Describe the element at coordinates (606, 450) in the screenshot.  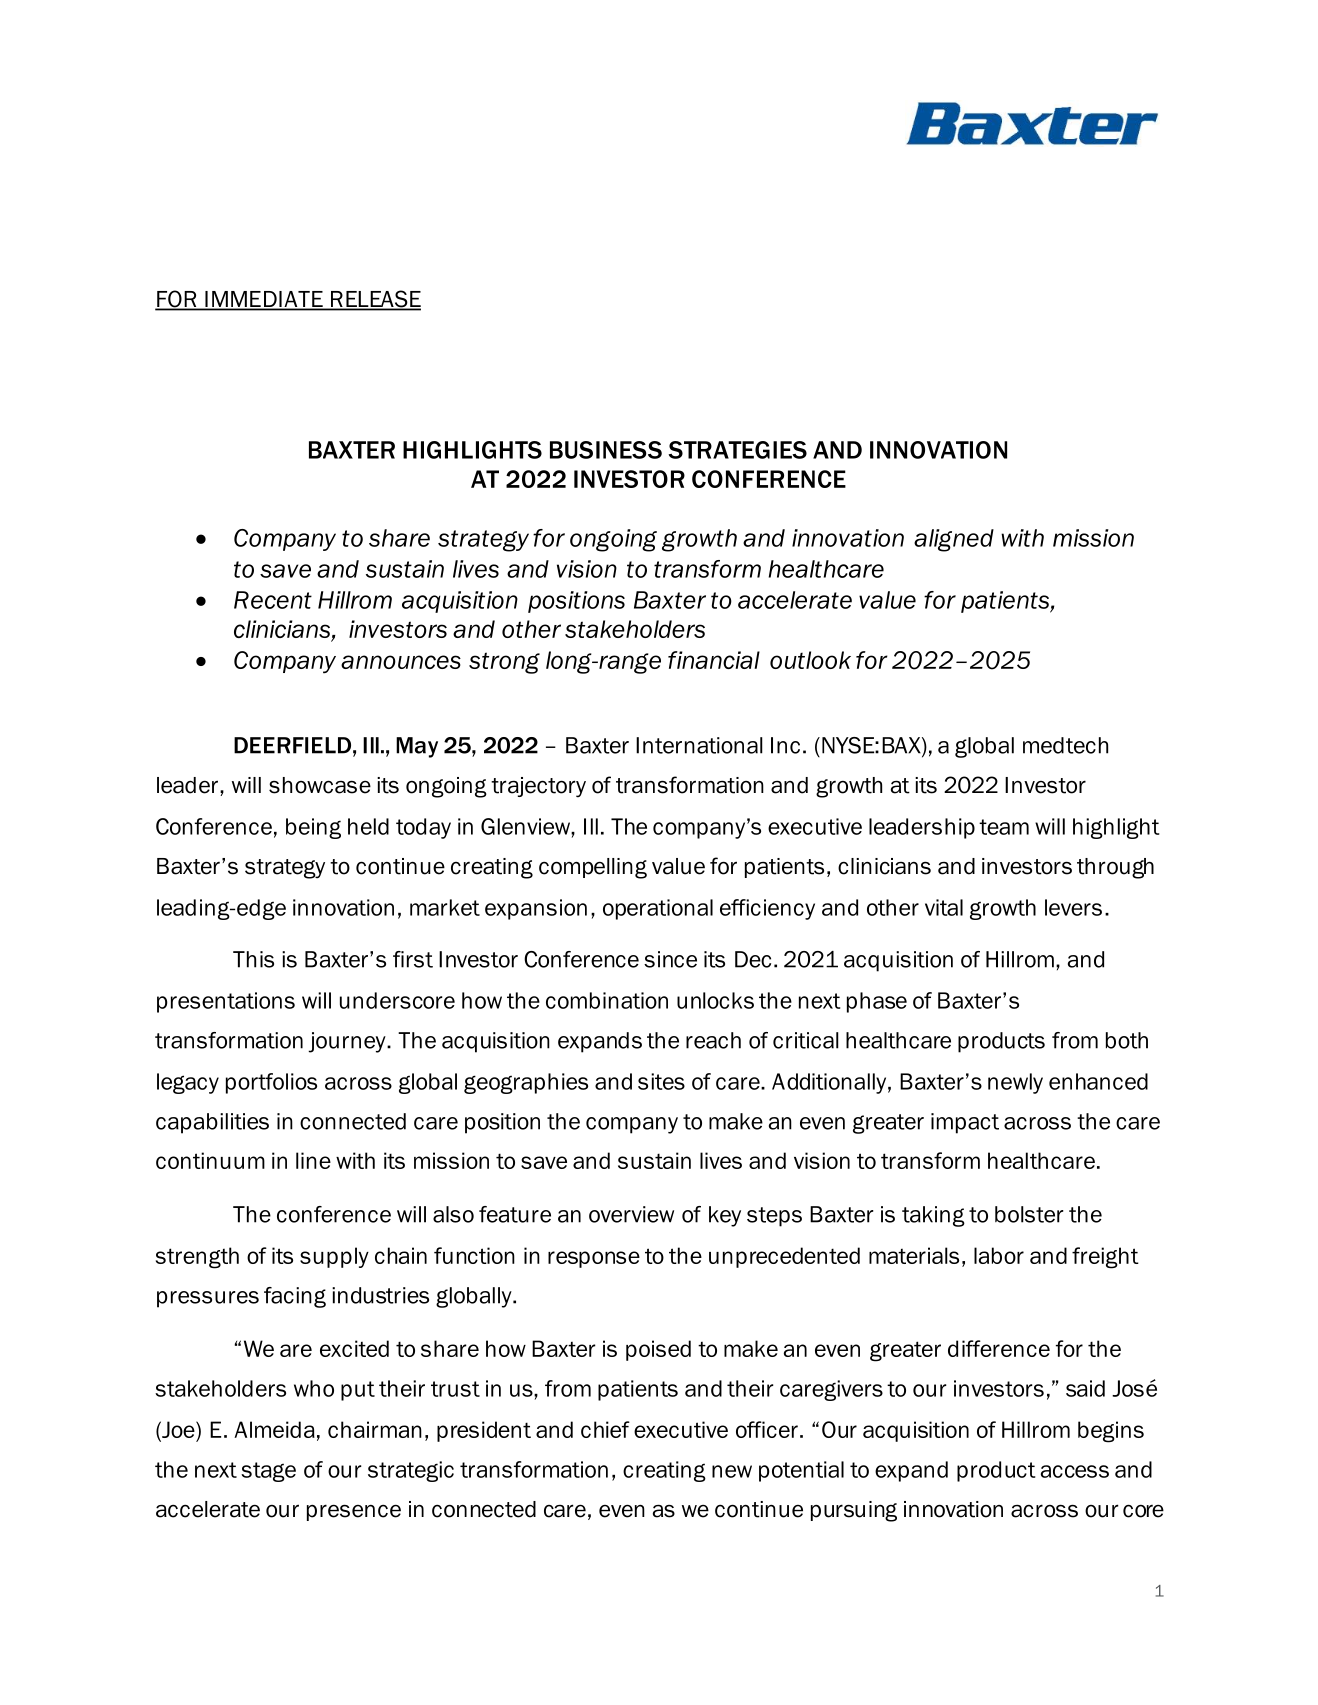
I see `BUSINESS` at that location.
